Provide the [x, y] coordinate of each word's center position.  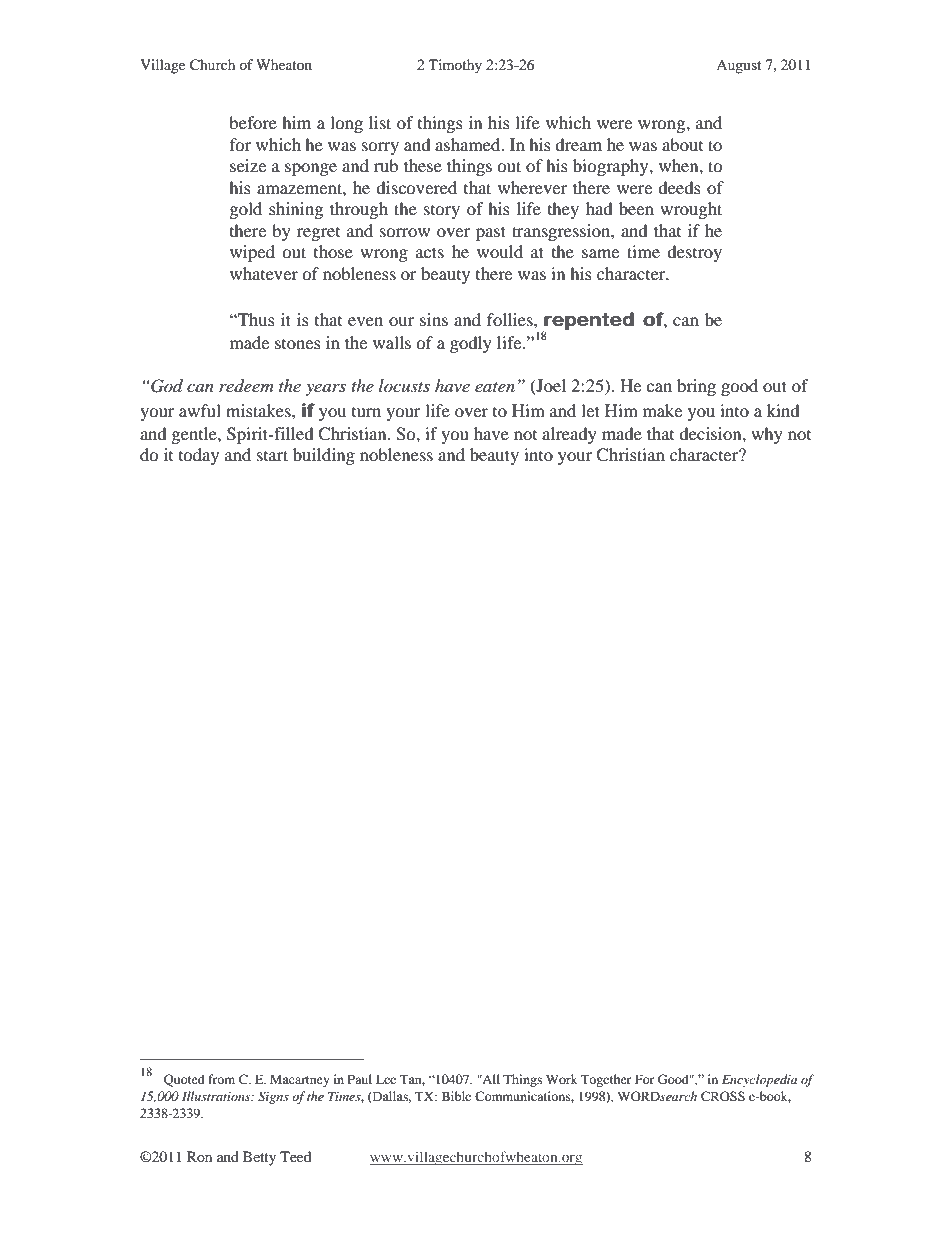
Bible [456, 1096]
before [253, 122]
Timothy [455, 66]
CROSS [723, 1096]
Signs [273, 1097]
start [272, 455]
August [738, 67]
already [569, 435]
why [767, 435]
